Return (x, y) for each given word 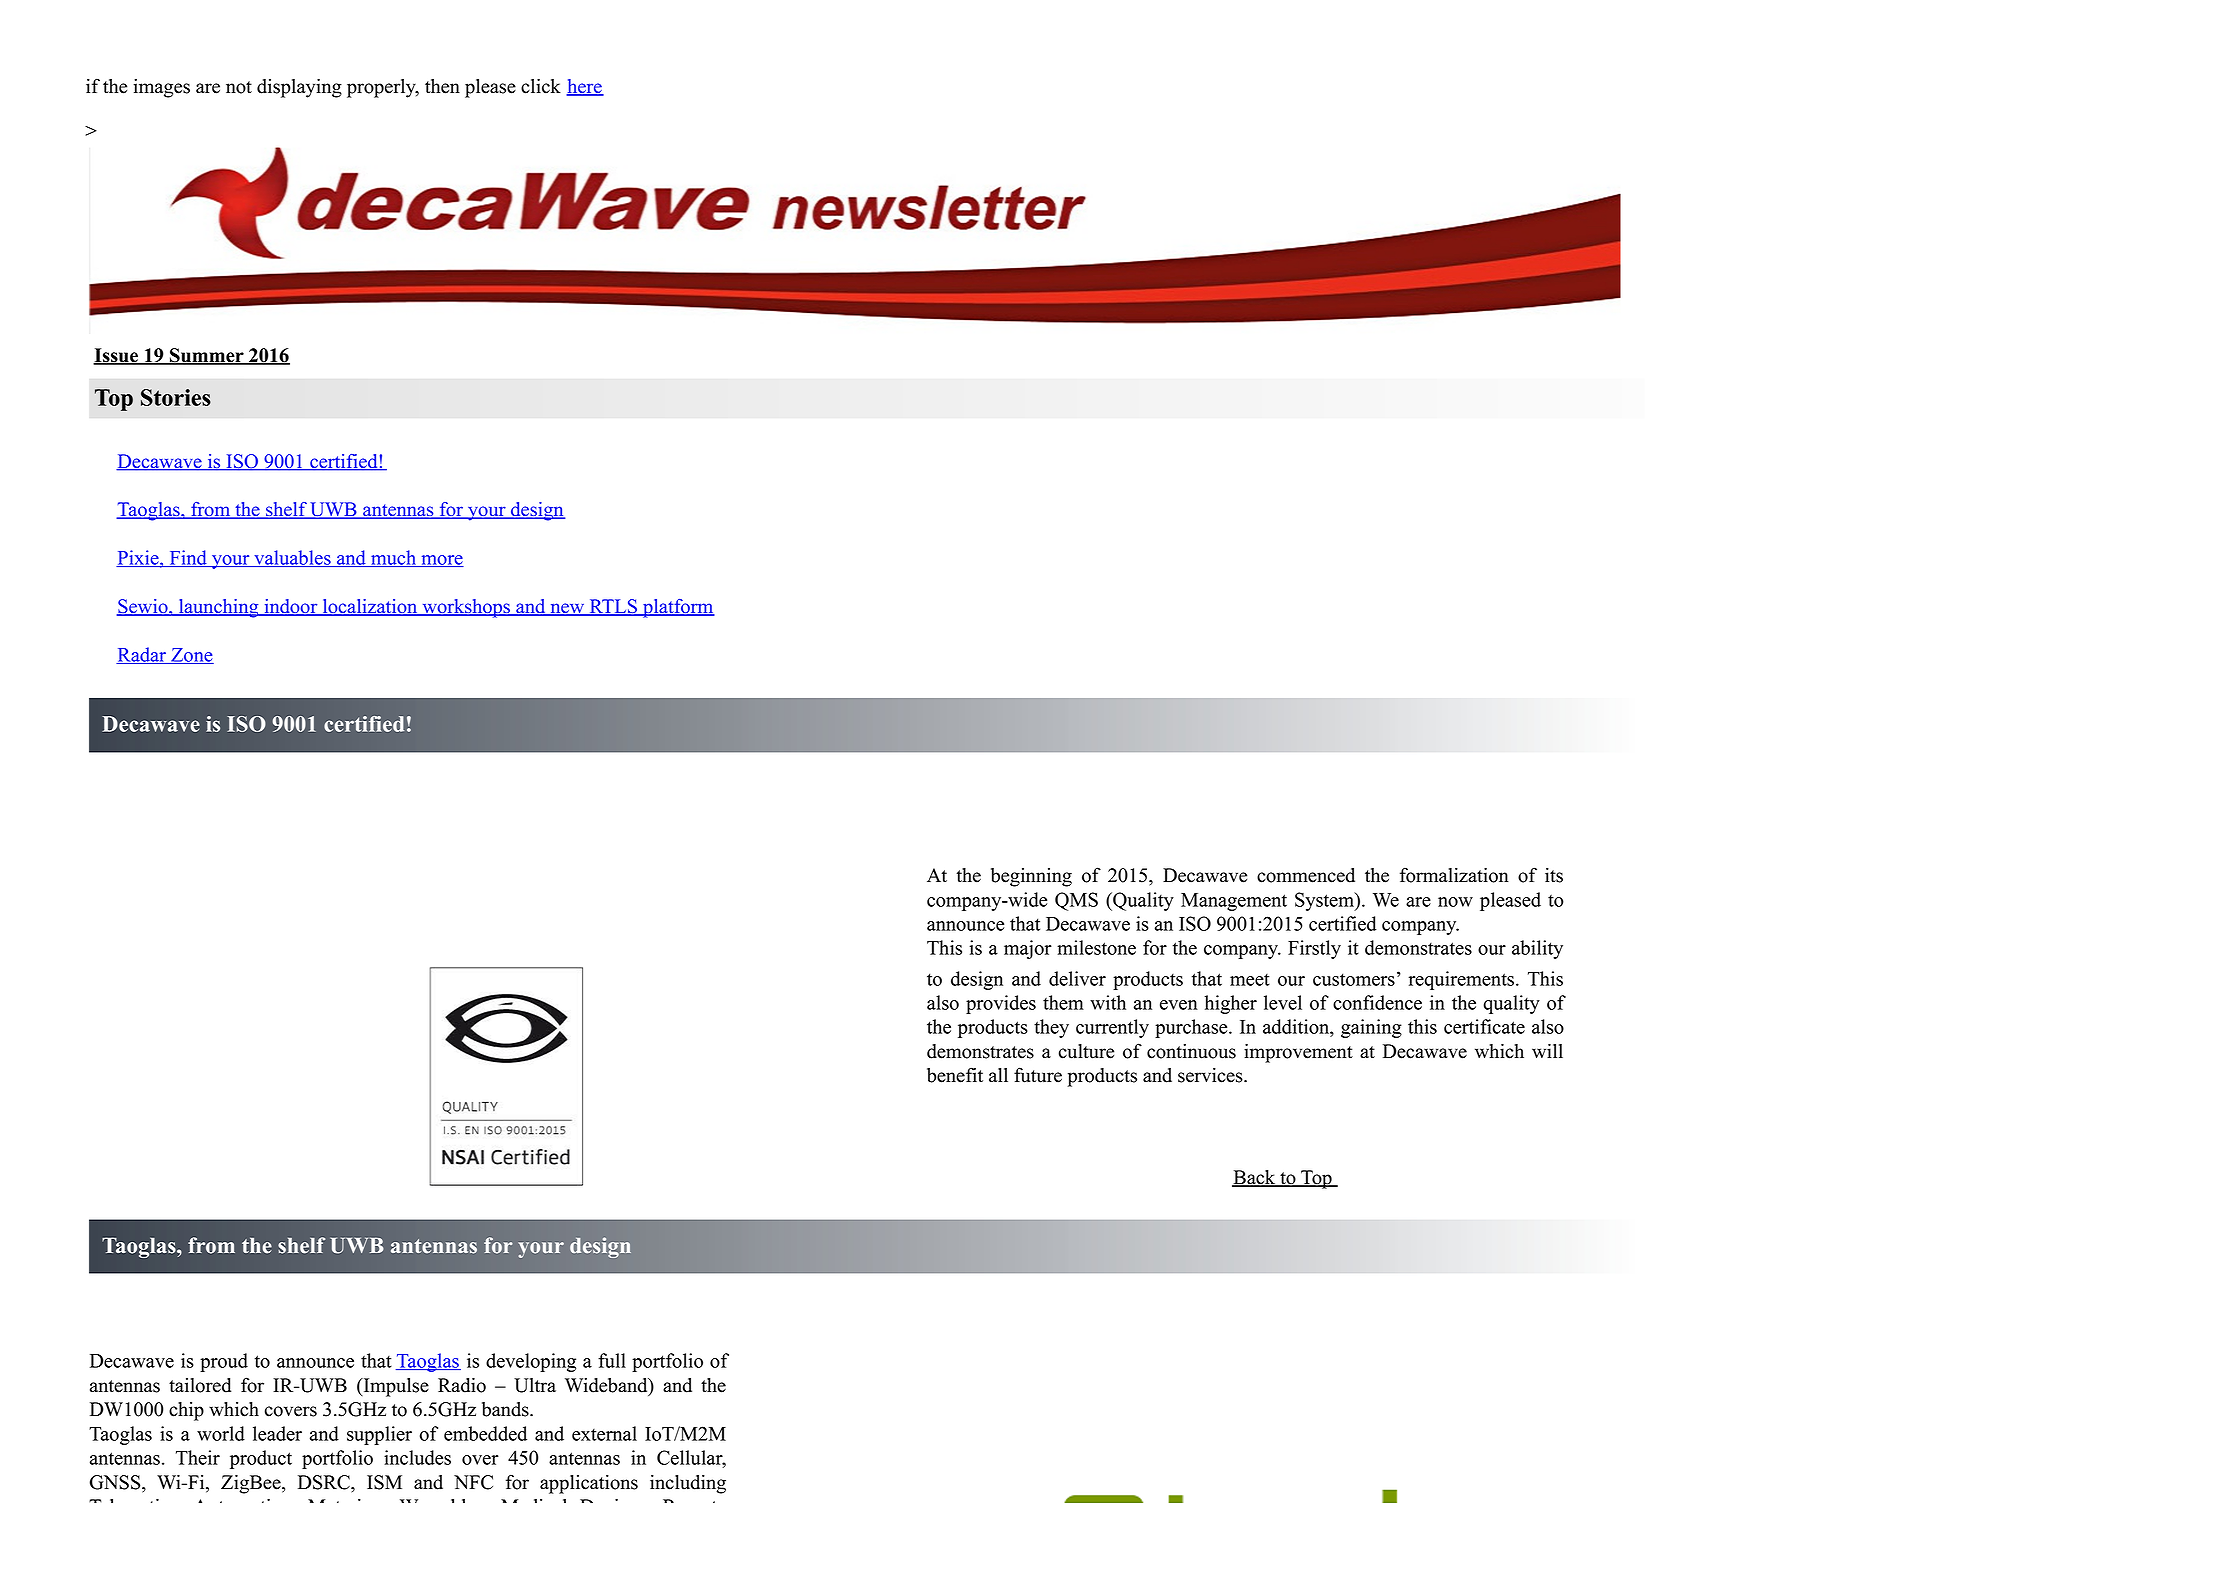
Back (1255, 1178)
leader (277, 1433)
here (585, 87)
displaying (299, 88)
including (688, 1484)
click (541, 86)
